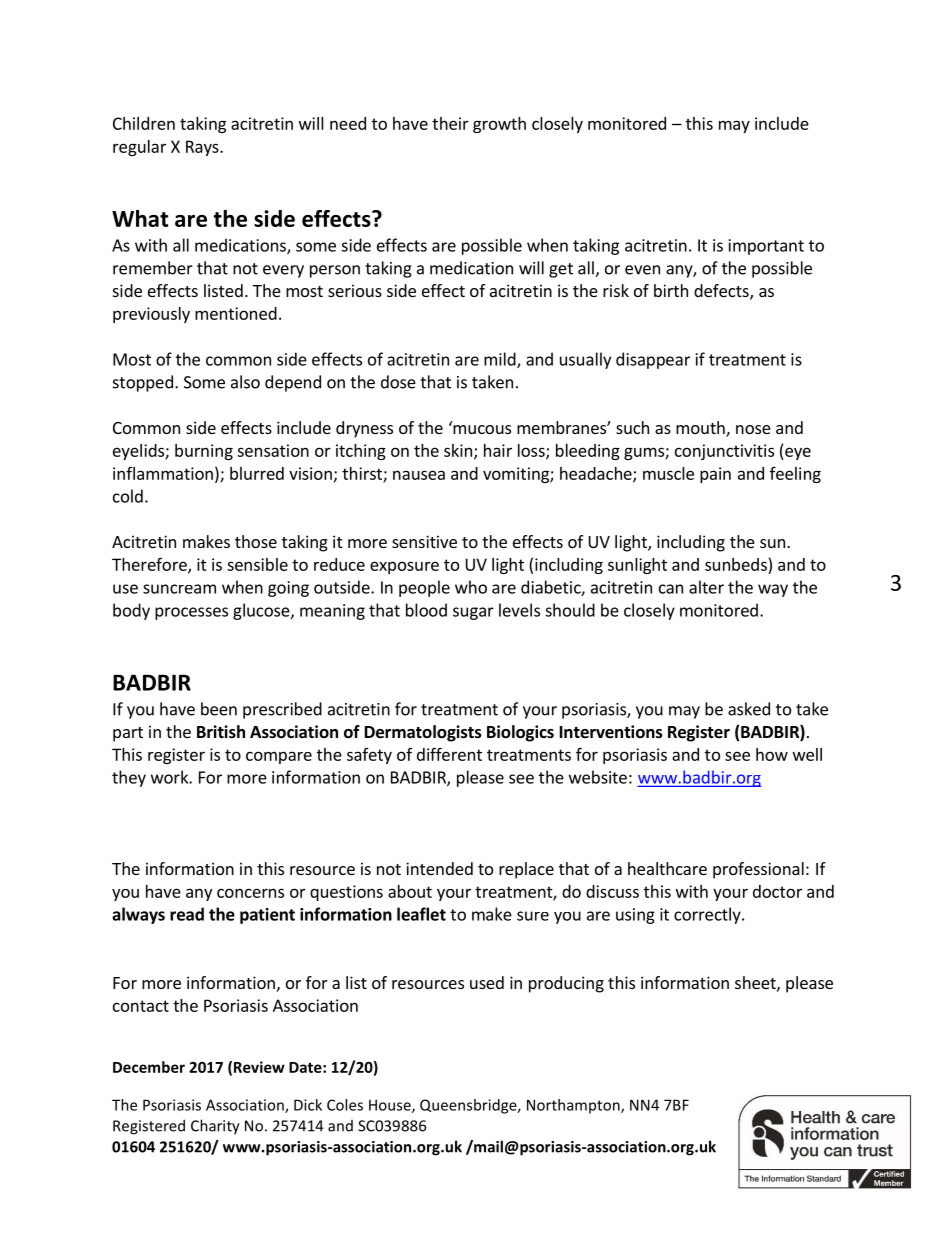  I want to click on House, so click(391, 1106).
